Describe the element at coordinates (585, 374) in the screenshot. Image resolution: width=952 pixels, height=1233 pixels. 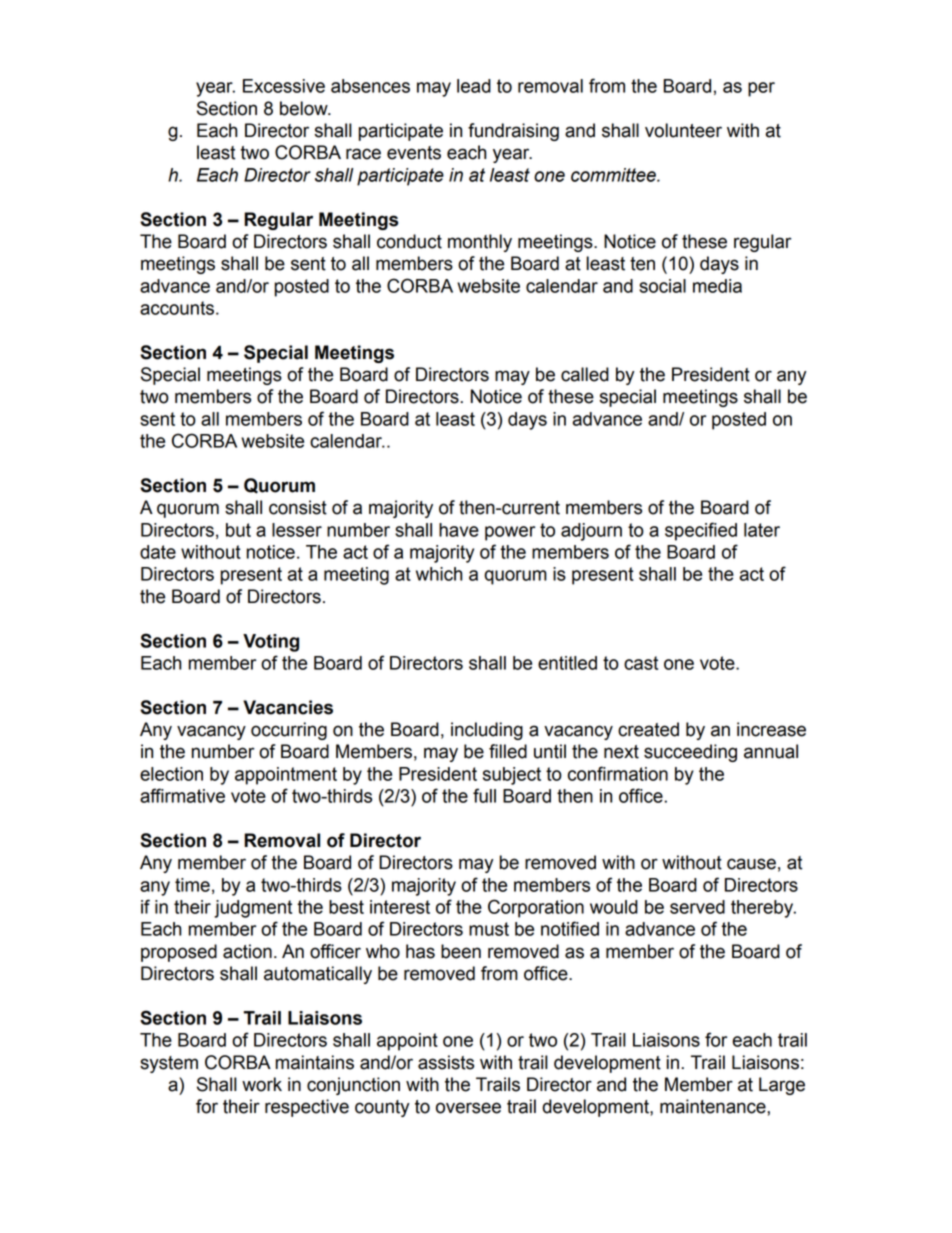
I see `called` at that location.
